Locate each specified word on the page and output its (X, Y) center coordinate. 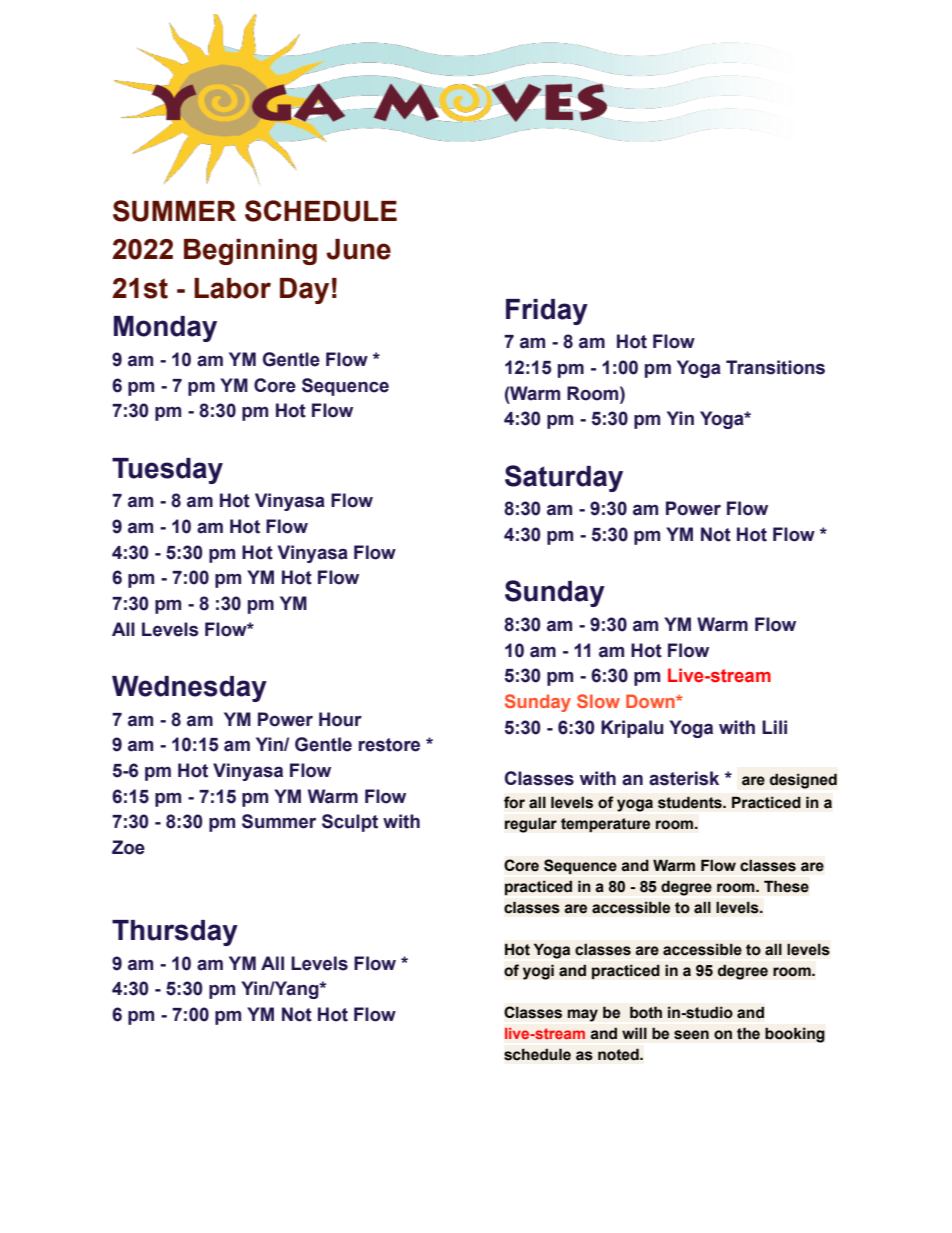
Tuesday (167, 471)
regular (531, 825)
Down (651, 701)
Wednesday (189, 689)
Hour (340, 719)
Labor (232, 288)
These (786, 886)
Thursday (175, 933)
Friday (547, 312)
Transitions (775, 367)
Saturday (564, 478)
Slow (598, 701)
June (358, 249)
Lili (774, 727)
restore (389, 745)
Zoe (128, 847)
